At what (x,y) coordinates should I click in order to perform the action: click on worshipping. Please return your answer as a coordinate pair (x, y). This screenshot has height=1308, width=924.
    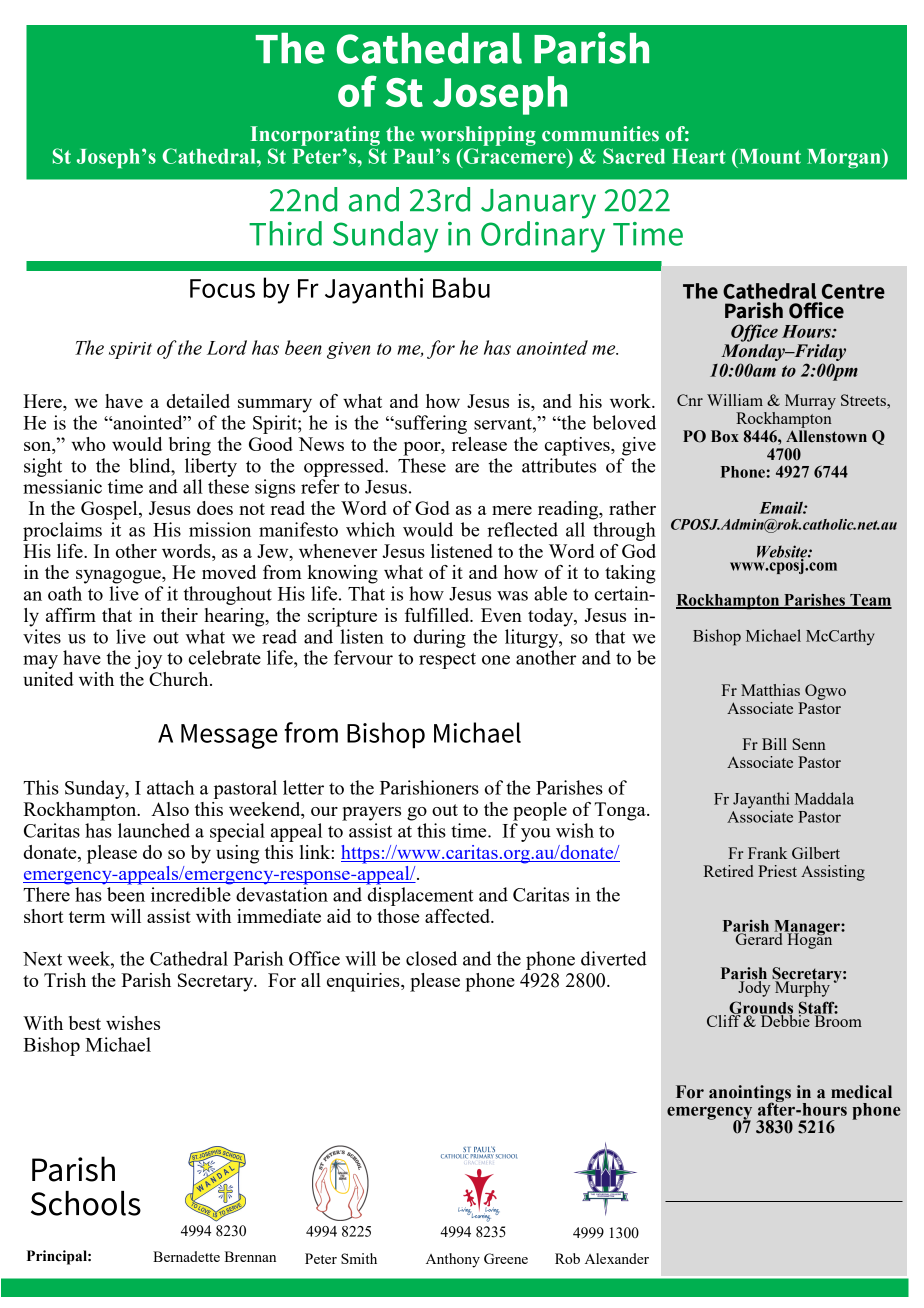
    Looking at the image, I should click on (478, 136).
